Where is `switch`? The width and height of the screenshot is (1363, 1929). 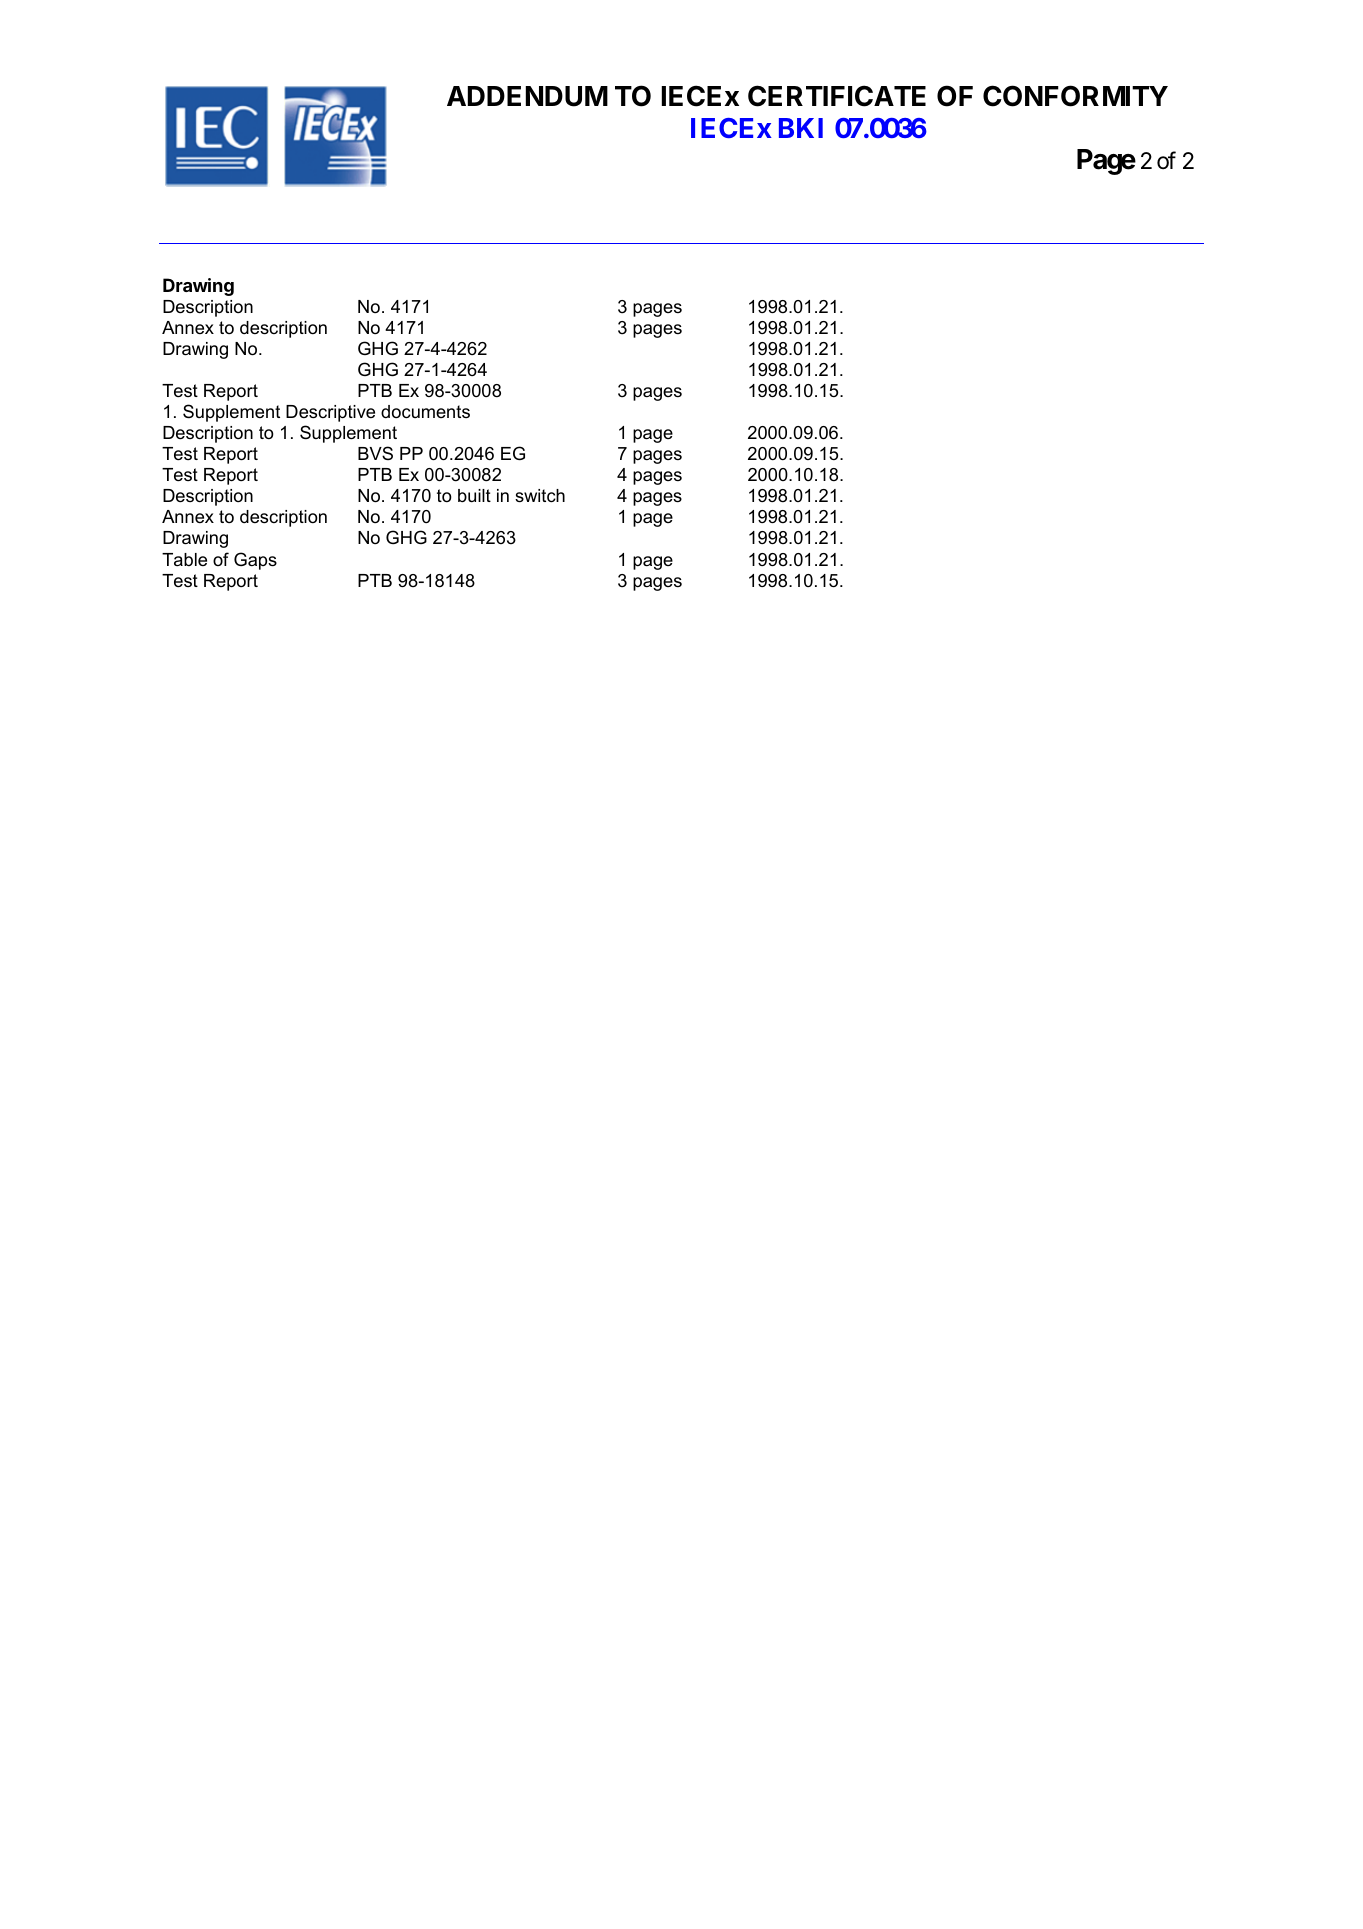
switch is located at coordinates (540, 495).
